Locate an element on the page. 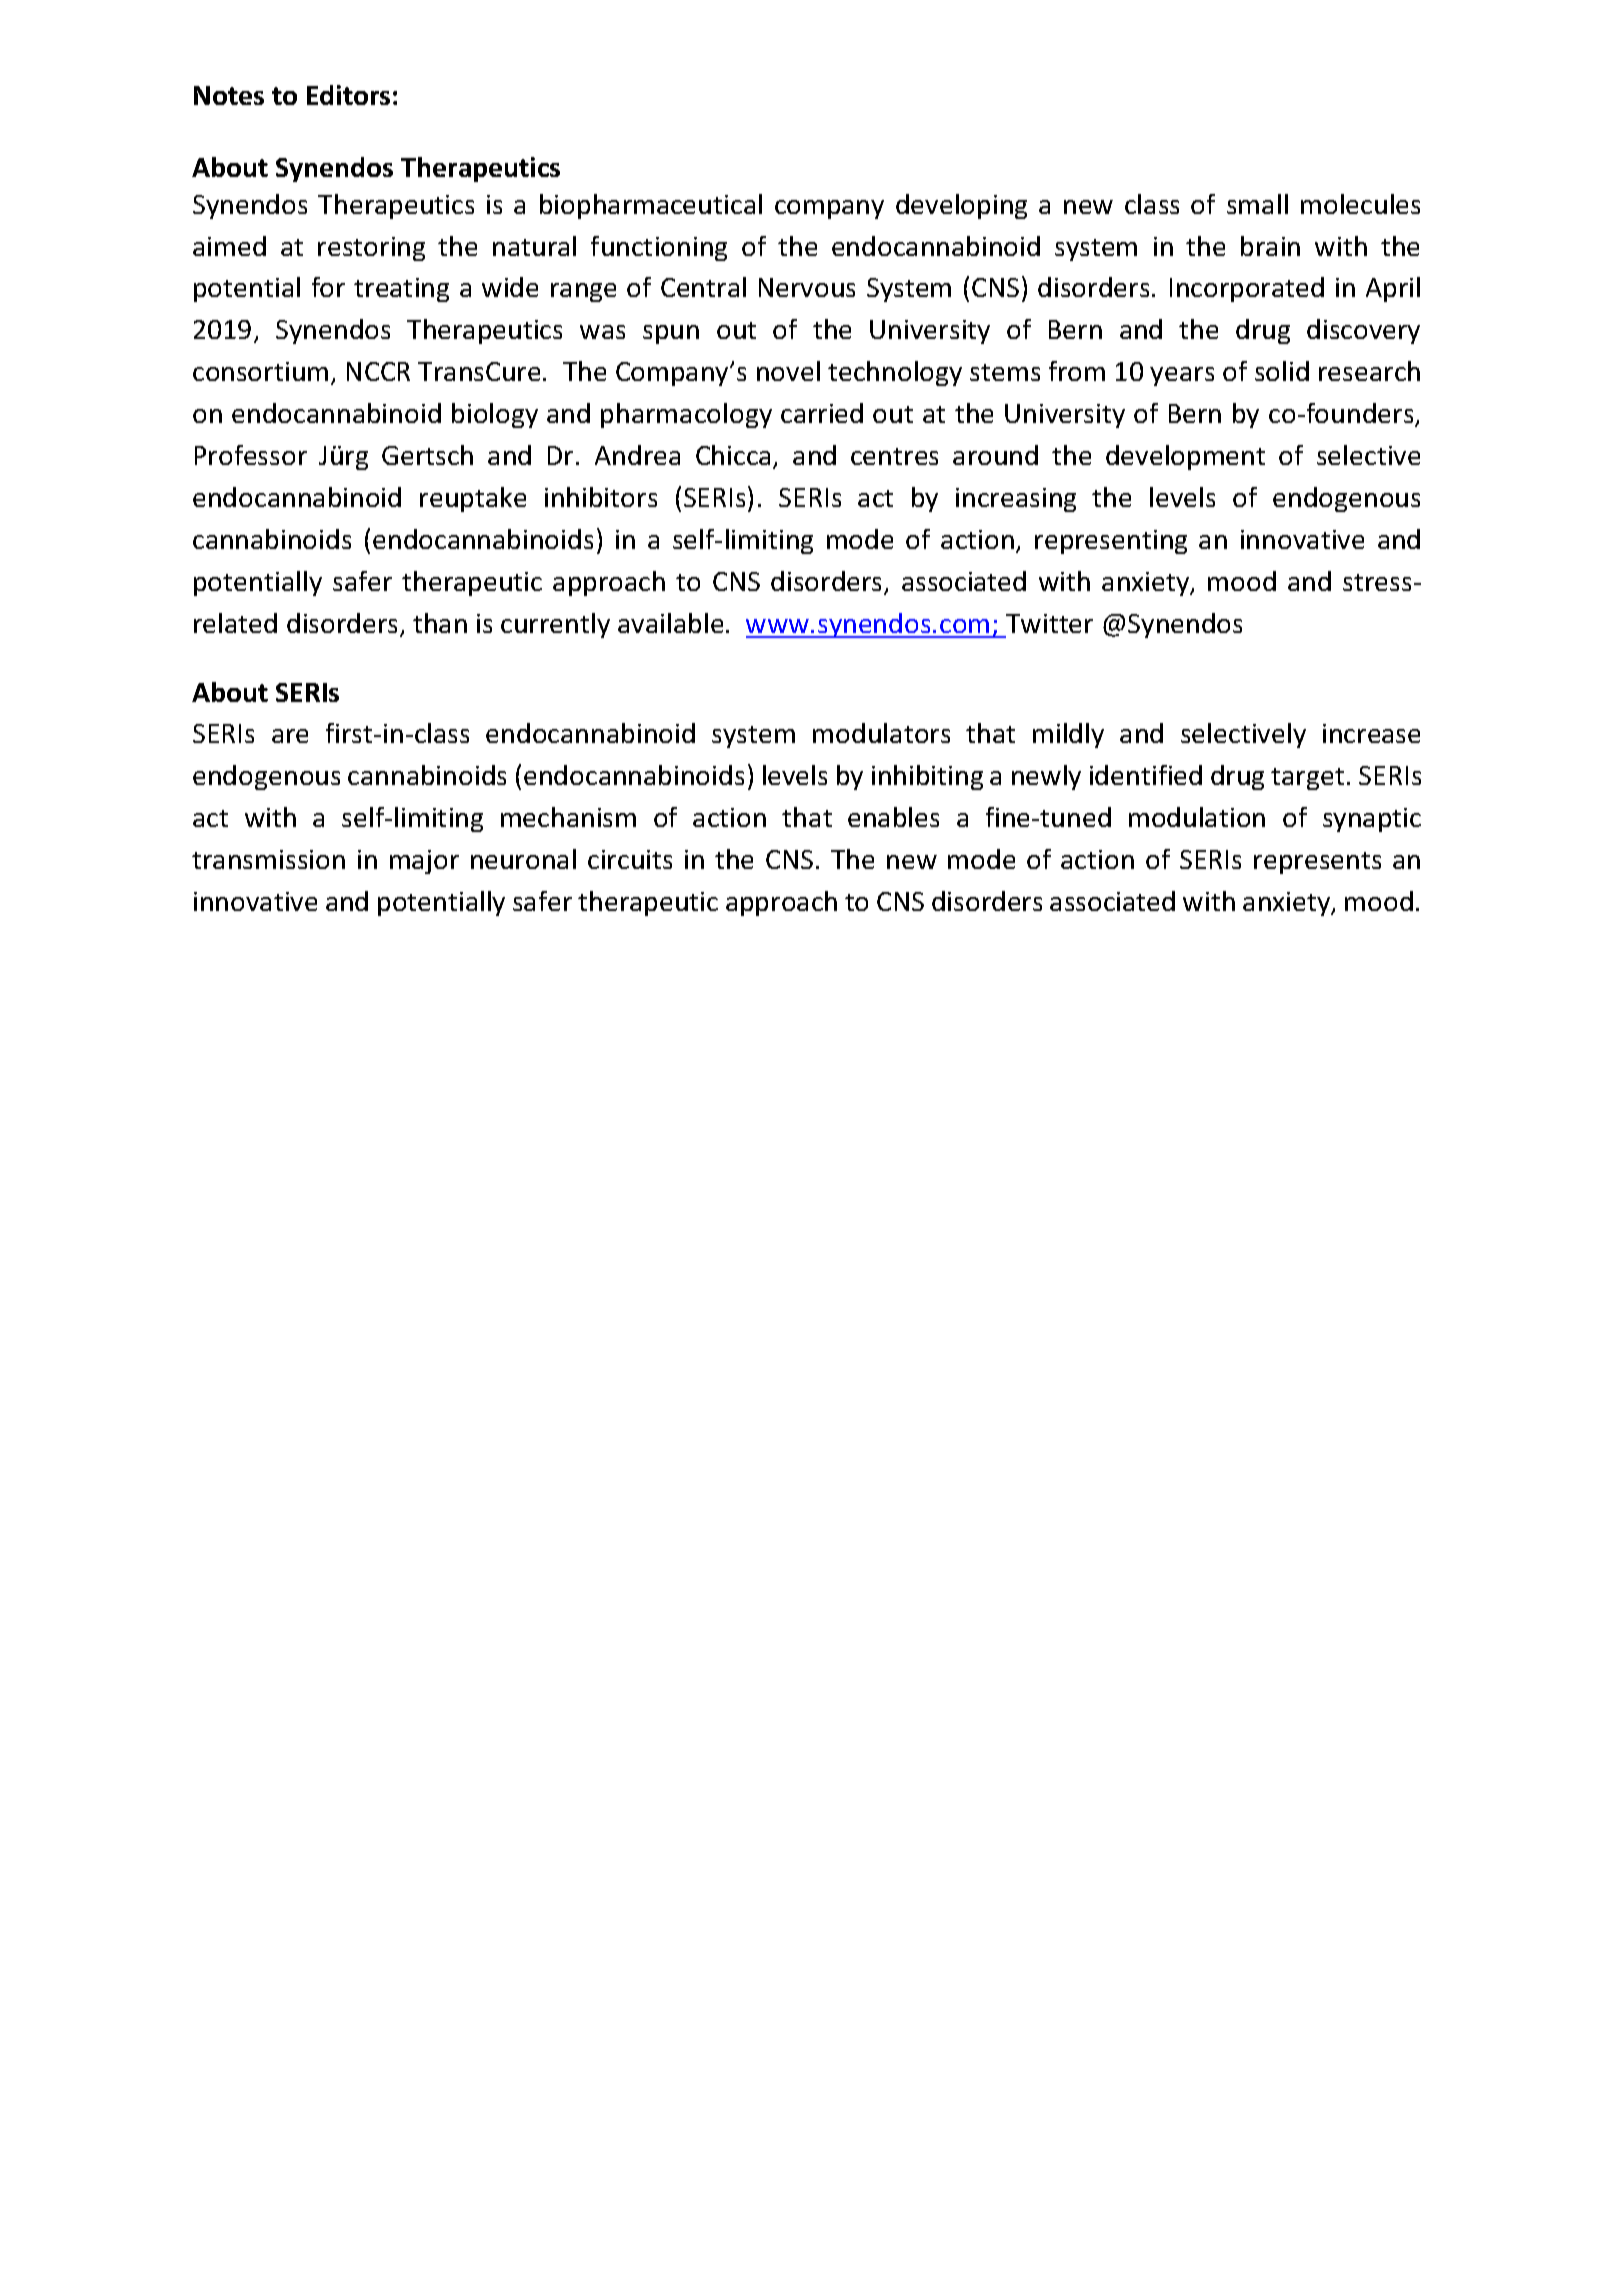 The image size is (1614, 2282). enables is located at coordinates (893, 817).
